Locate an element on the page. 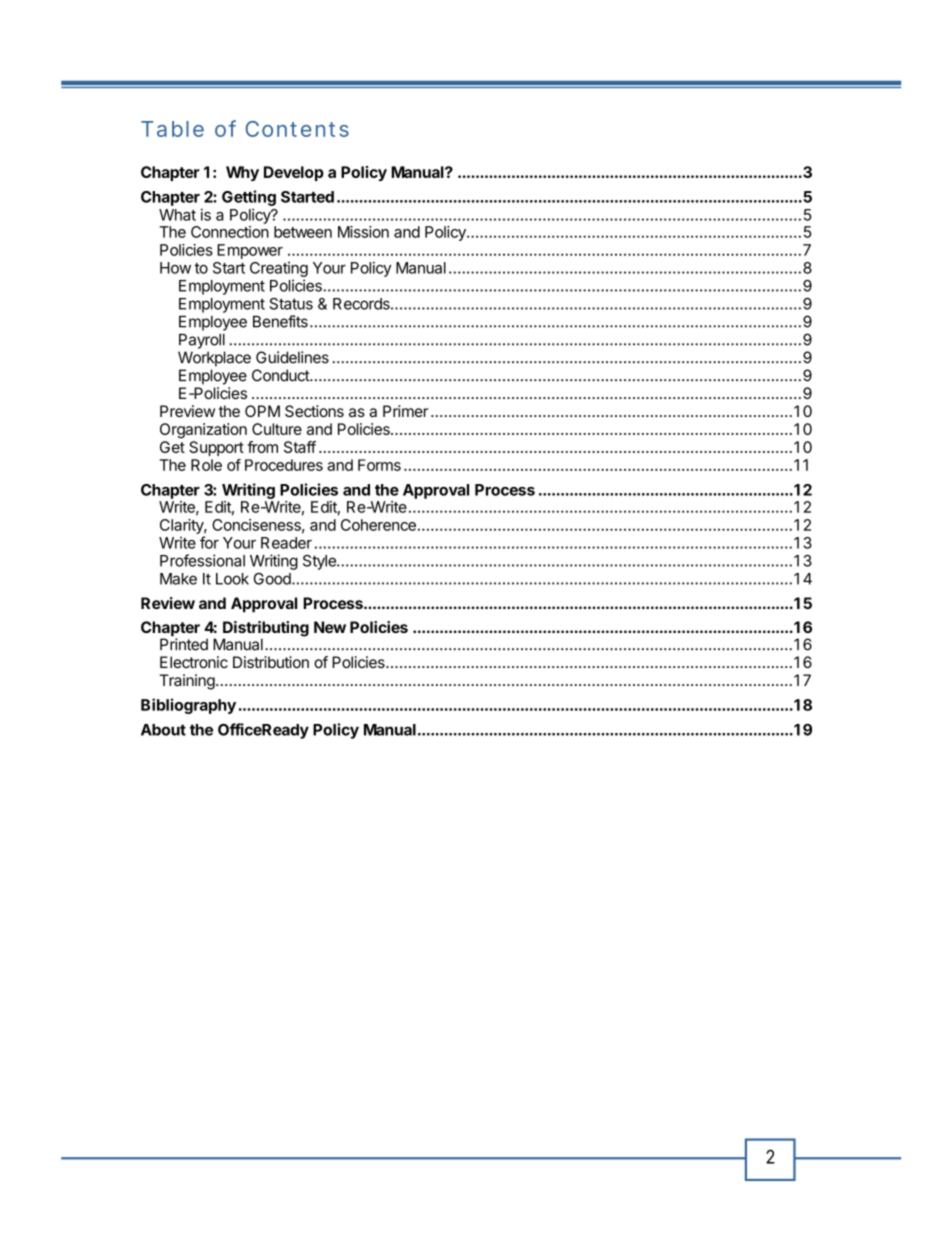  Status is located at coordinates (291, 304).
